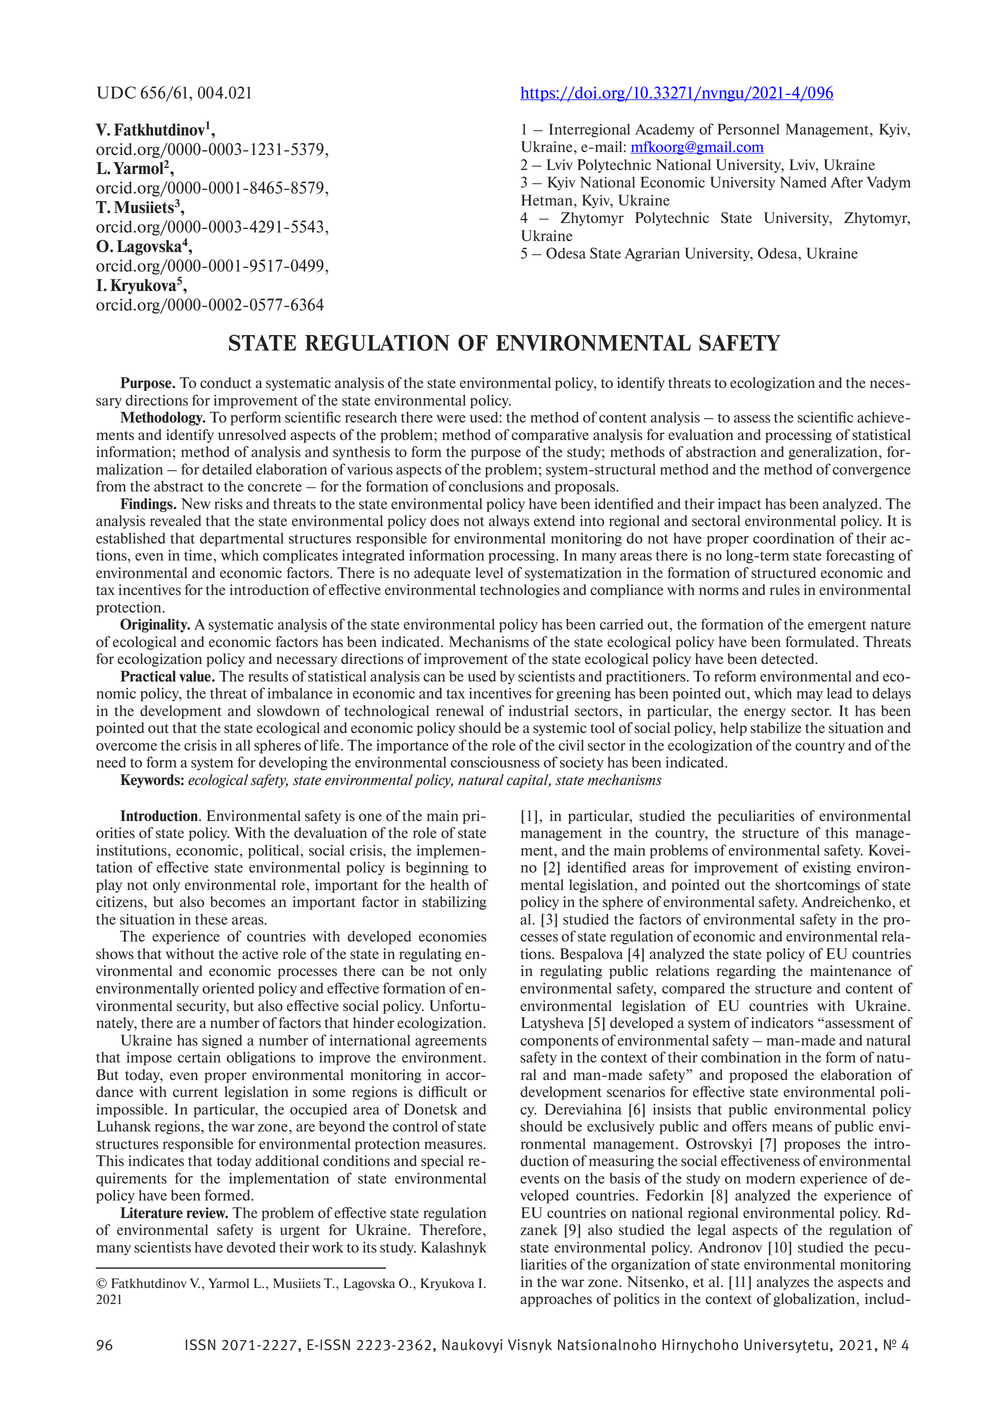  What do you see at coordinates (454, 903) in the screenshot?
I see `stabilizing` at bounding box center [454, 903].
